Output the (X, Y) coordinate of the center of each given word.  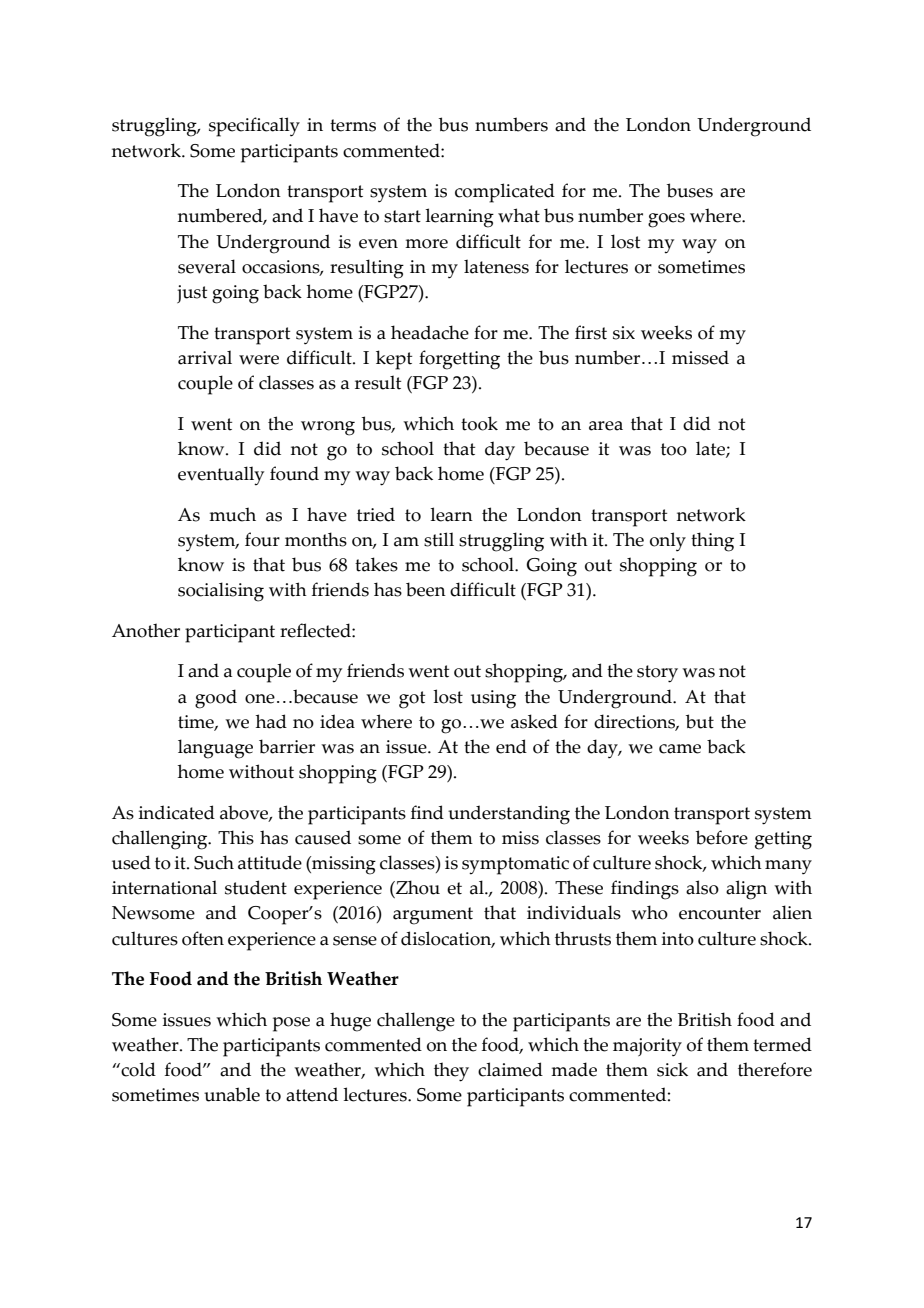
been (426, 589)
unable (232, 1094)
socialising (221, 592)
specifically (254, 127)
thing (712, 542)
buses (690, 190)
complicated (505, 193)
